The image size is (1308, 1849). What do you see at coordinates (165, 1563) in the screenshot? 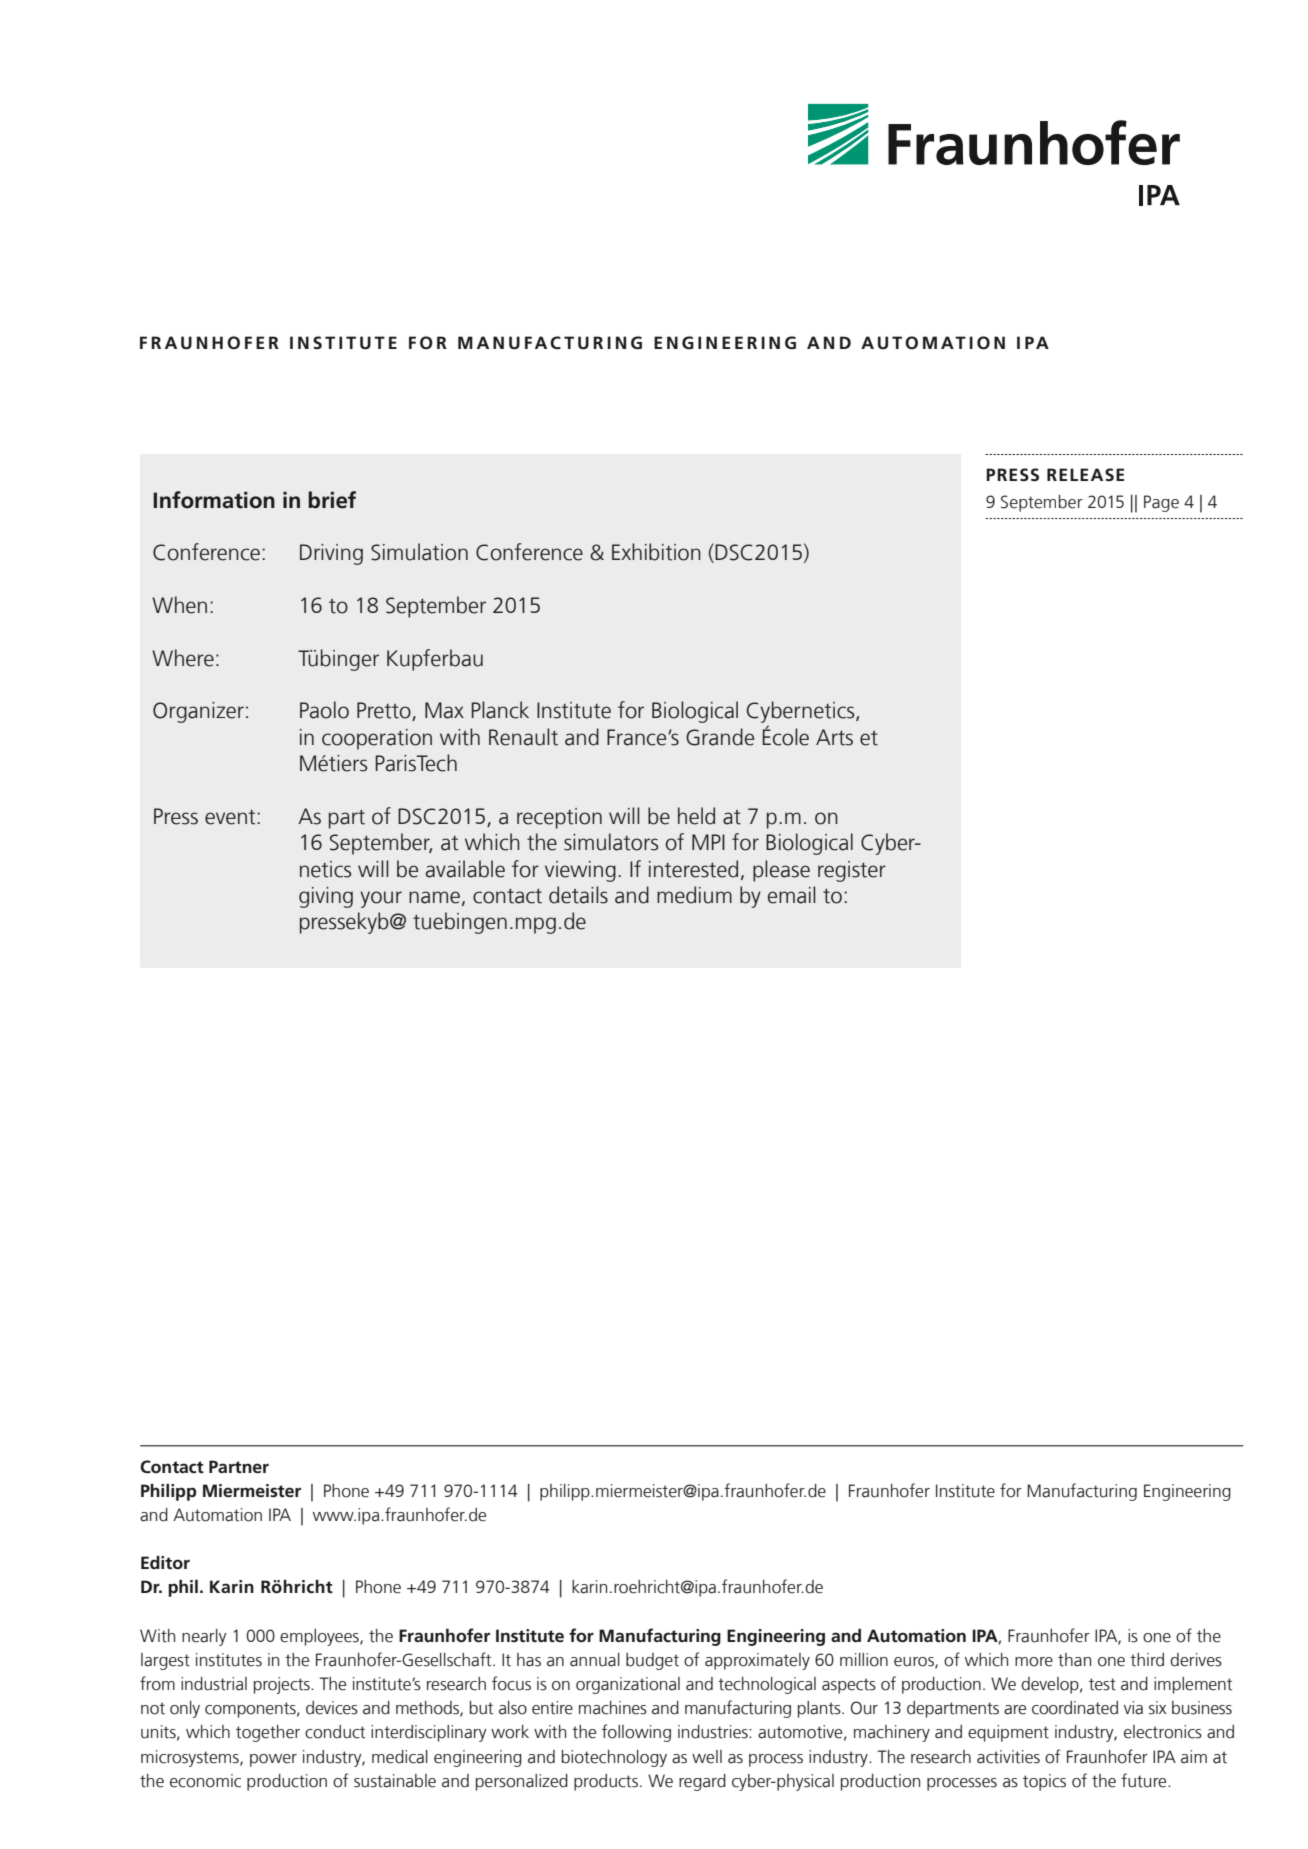
I see `Editor` at bounding box center [165, 1563].
